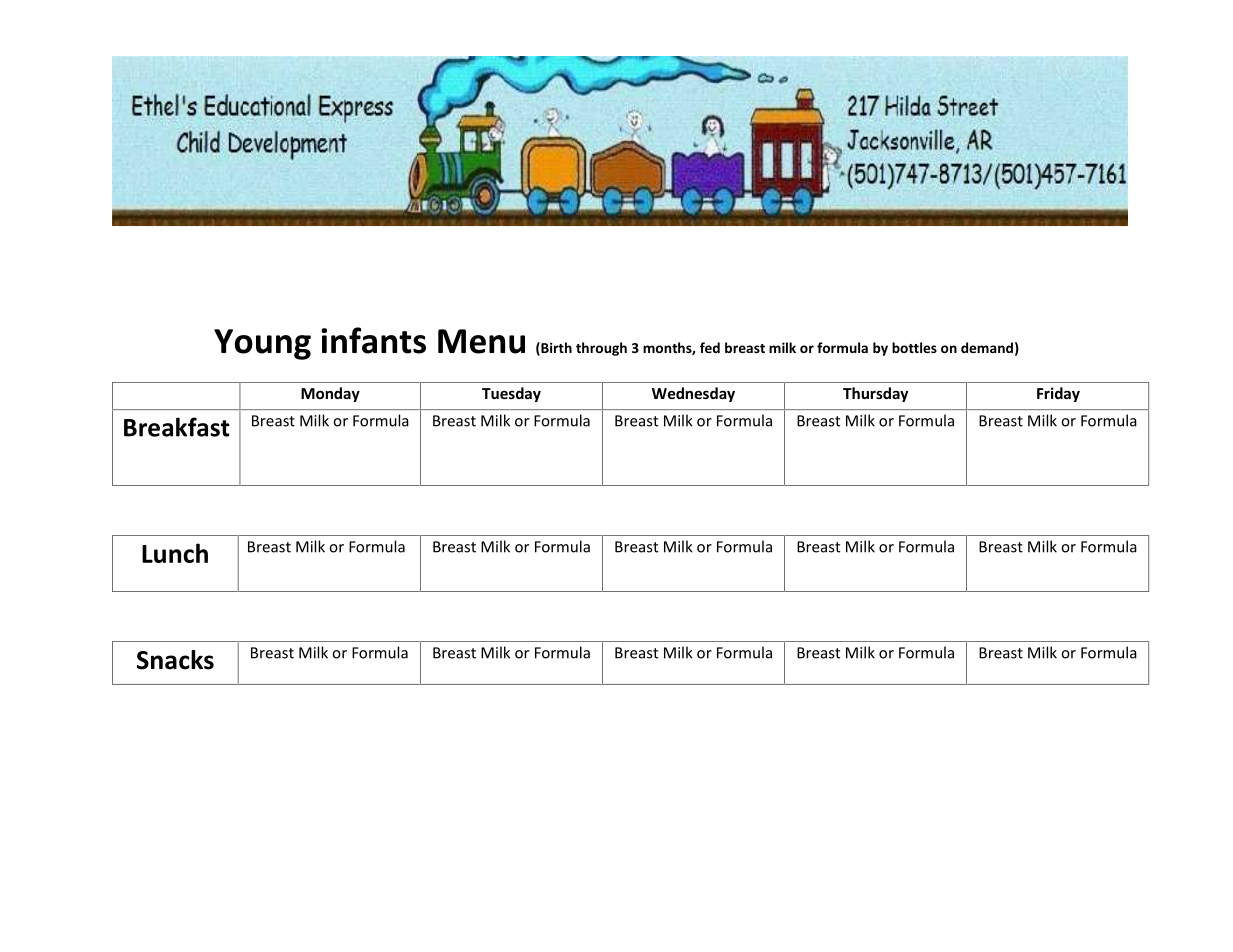  Describe the element at coordinates (987, 347) in the screenshot. I see `demand` at that location.
